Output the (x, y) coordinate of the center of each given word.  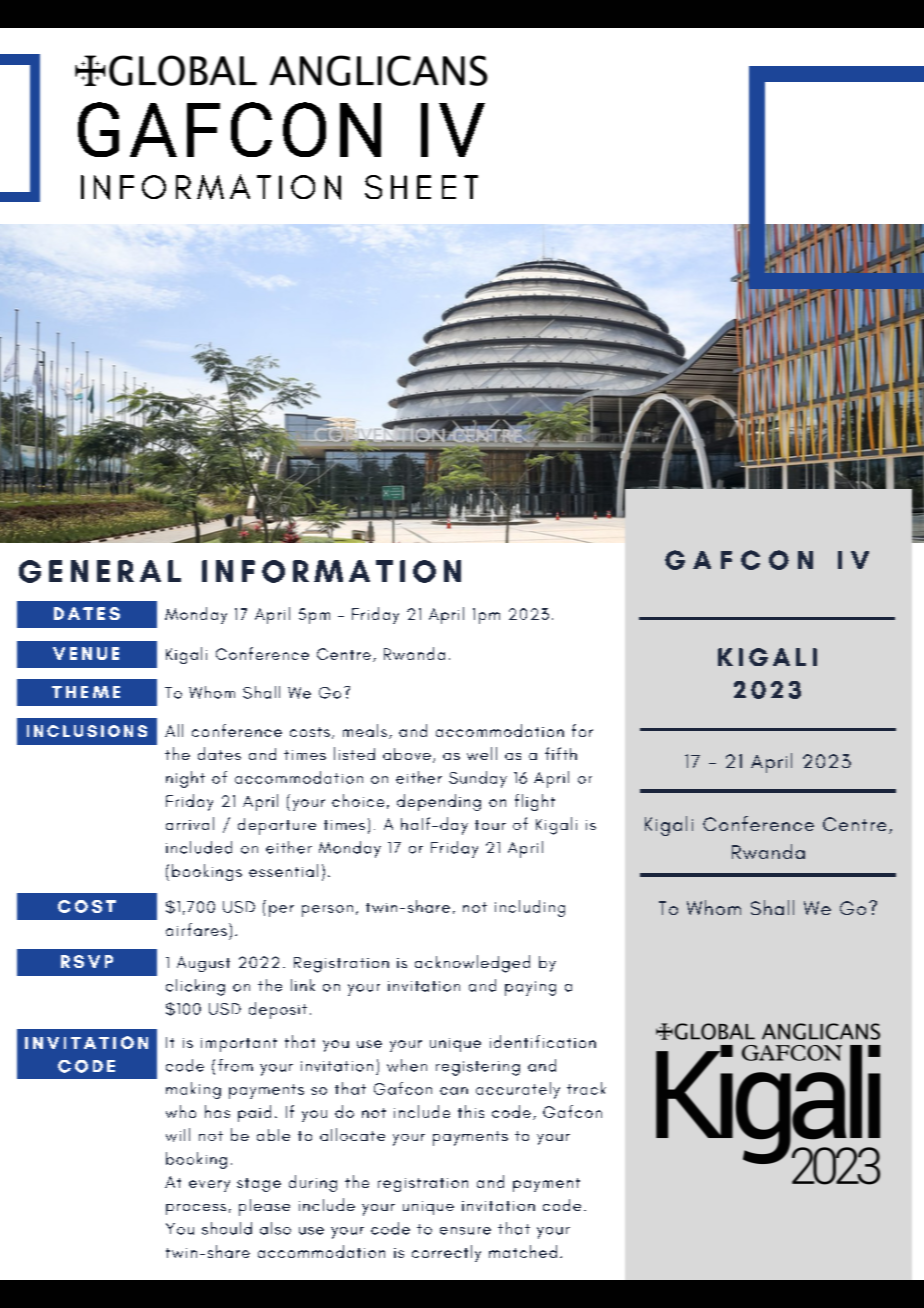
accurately (518, 1090)
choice (358, 800)
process (196, 1209)
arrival (190, 823)
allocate (352, 1134)
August (203, 964)
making (193, 1090)
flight (535, 802)
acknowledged (472, 964)
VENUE (86, 653)
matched (523, 1251)
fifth (561, 753)
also (275, 1228)
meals (365, 730)
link (303, 985)
